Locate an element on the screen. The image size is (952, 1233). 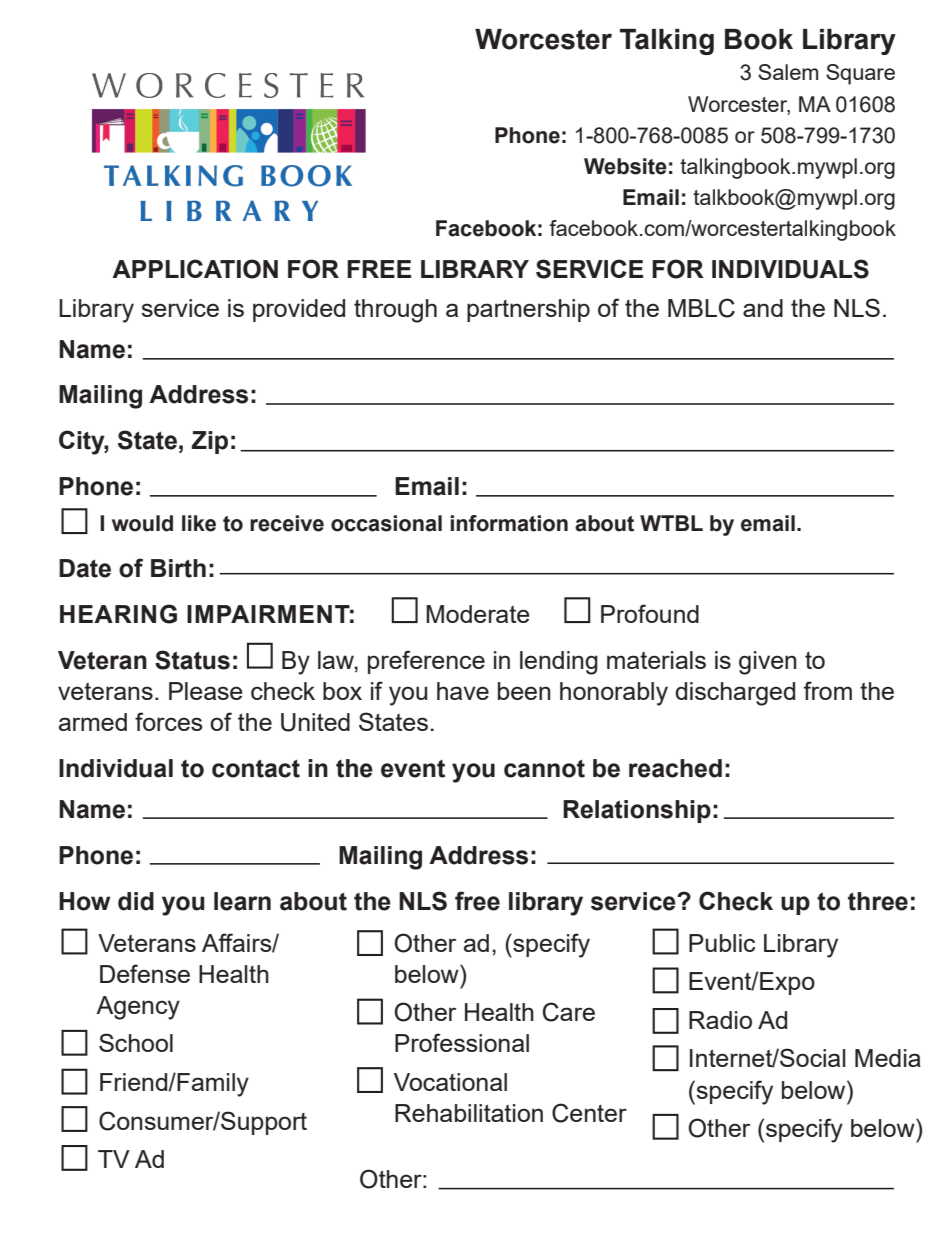
three is located at coordinates (878, 901).
